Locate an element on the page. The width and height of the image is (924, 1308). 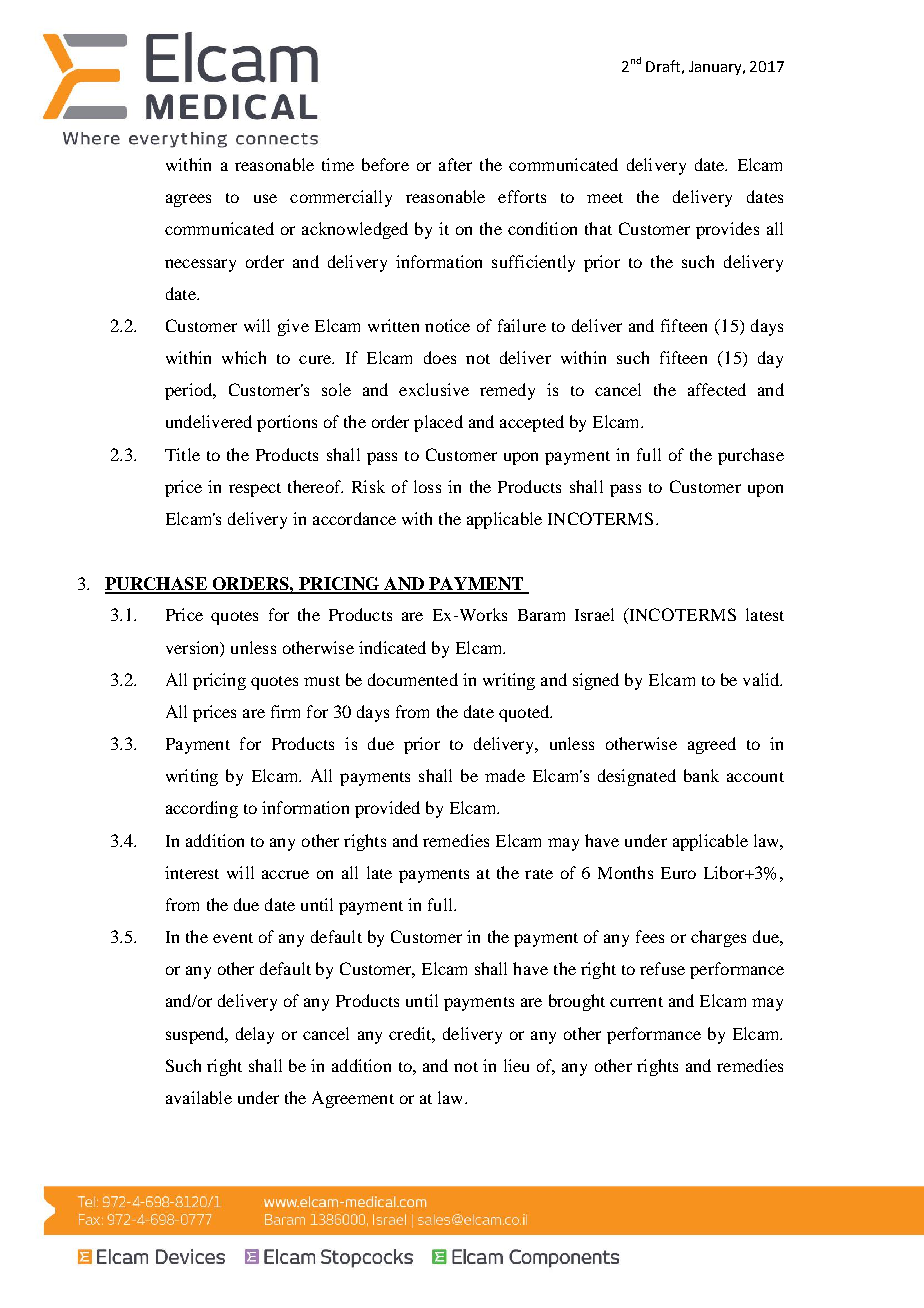
agrees is located at coordinates (188, 200).
